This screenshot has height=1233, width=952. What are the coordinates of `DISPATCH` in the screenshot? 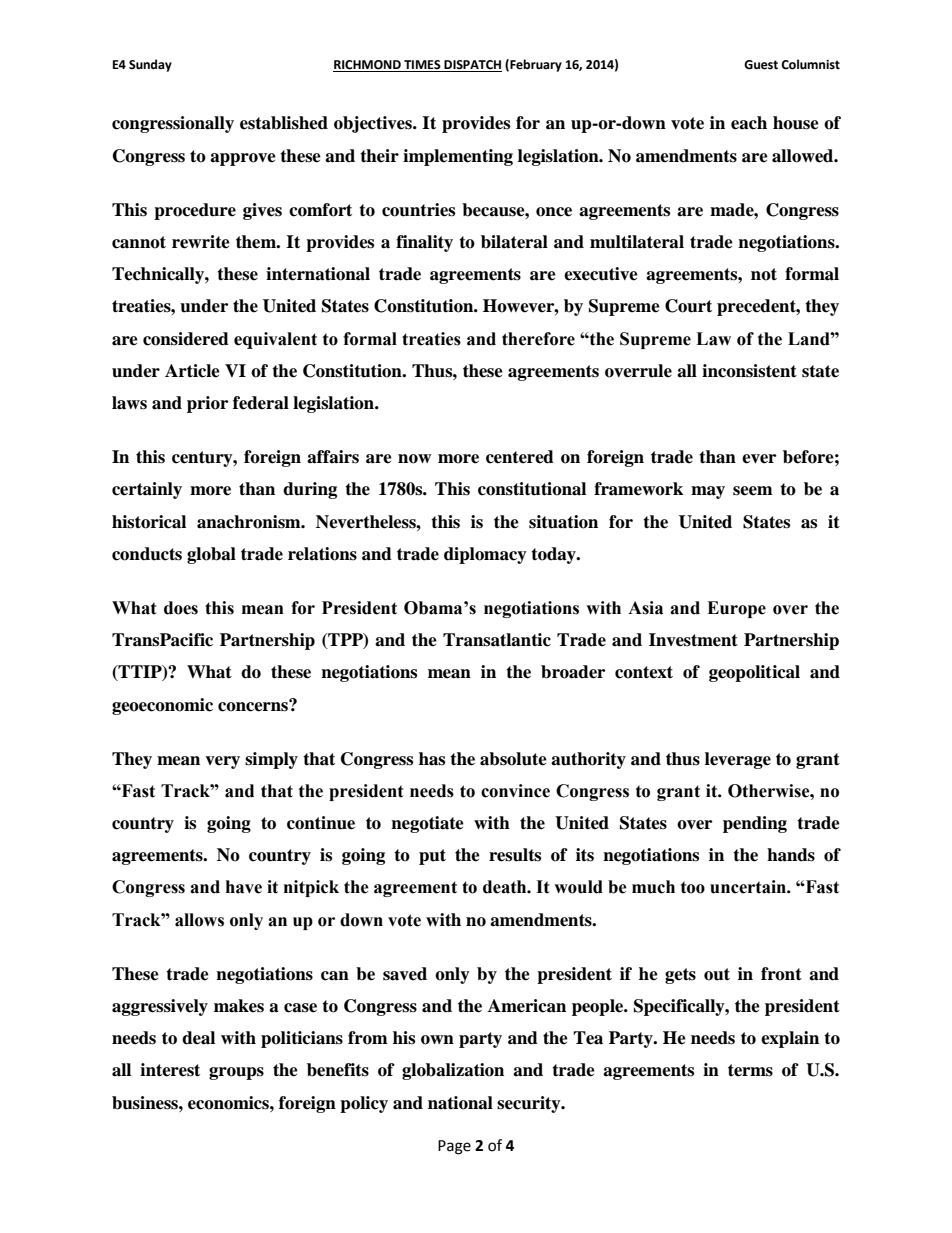 It's located at (472, 66).
